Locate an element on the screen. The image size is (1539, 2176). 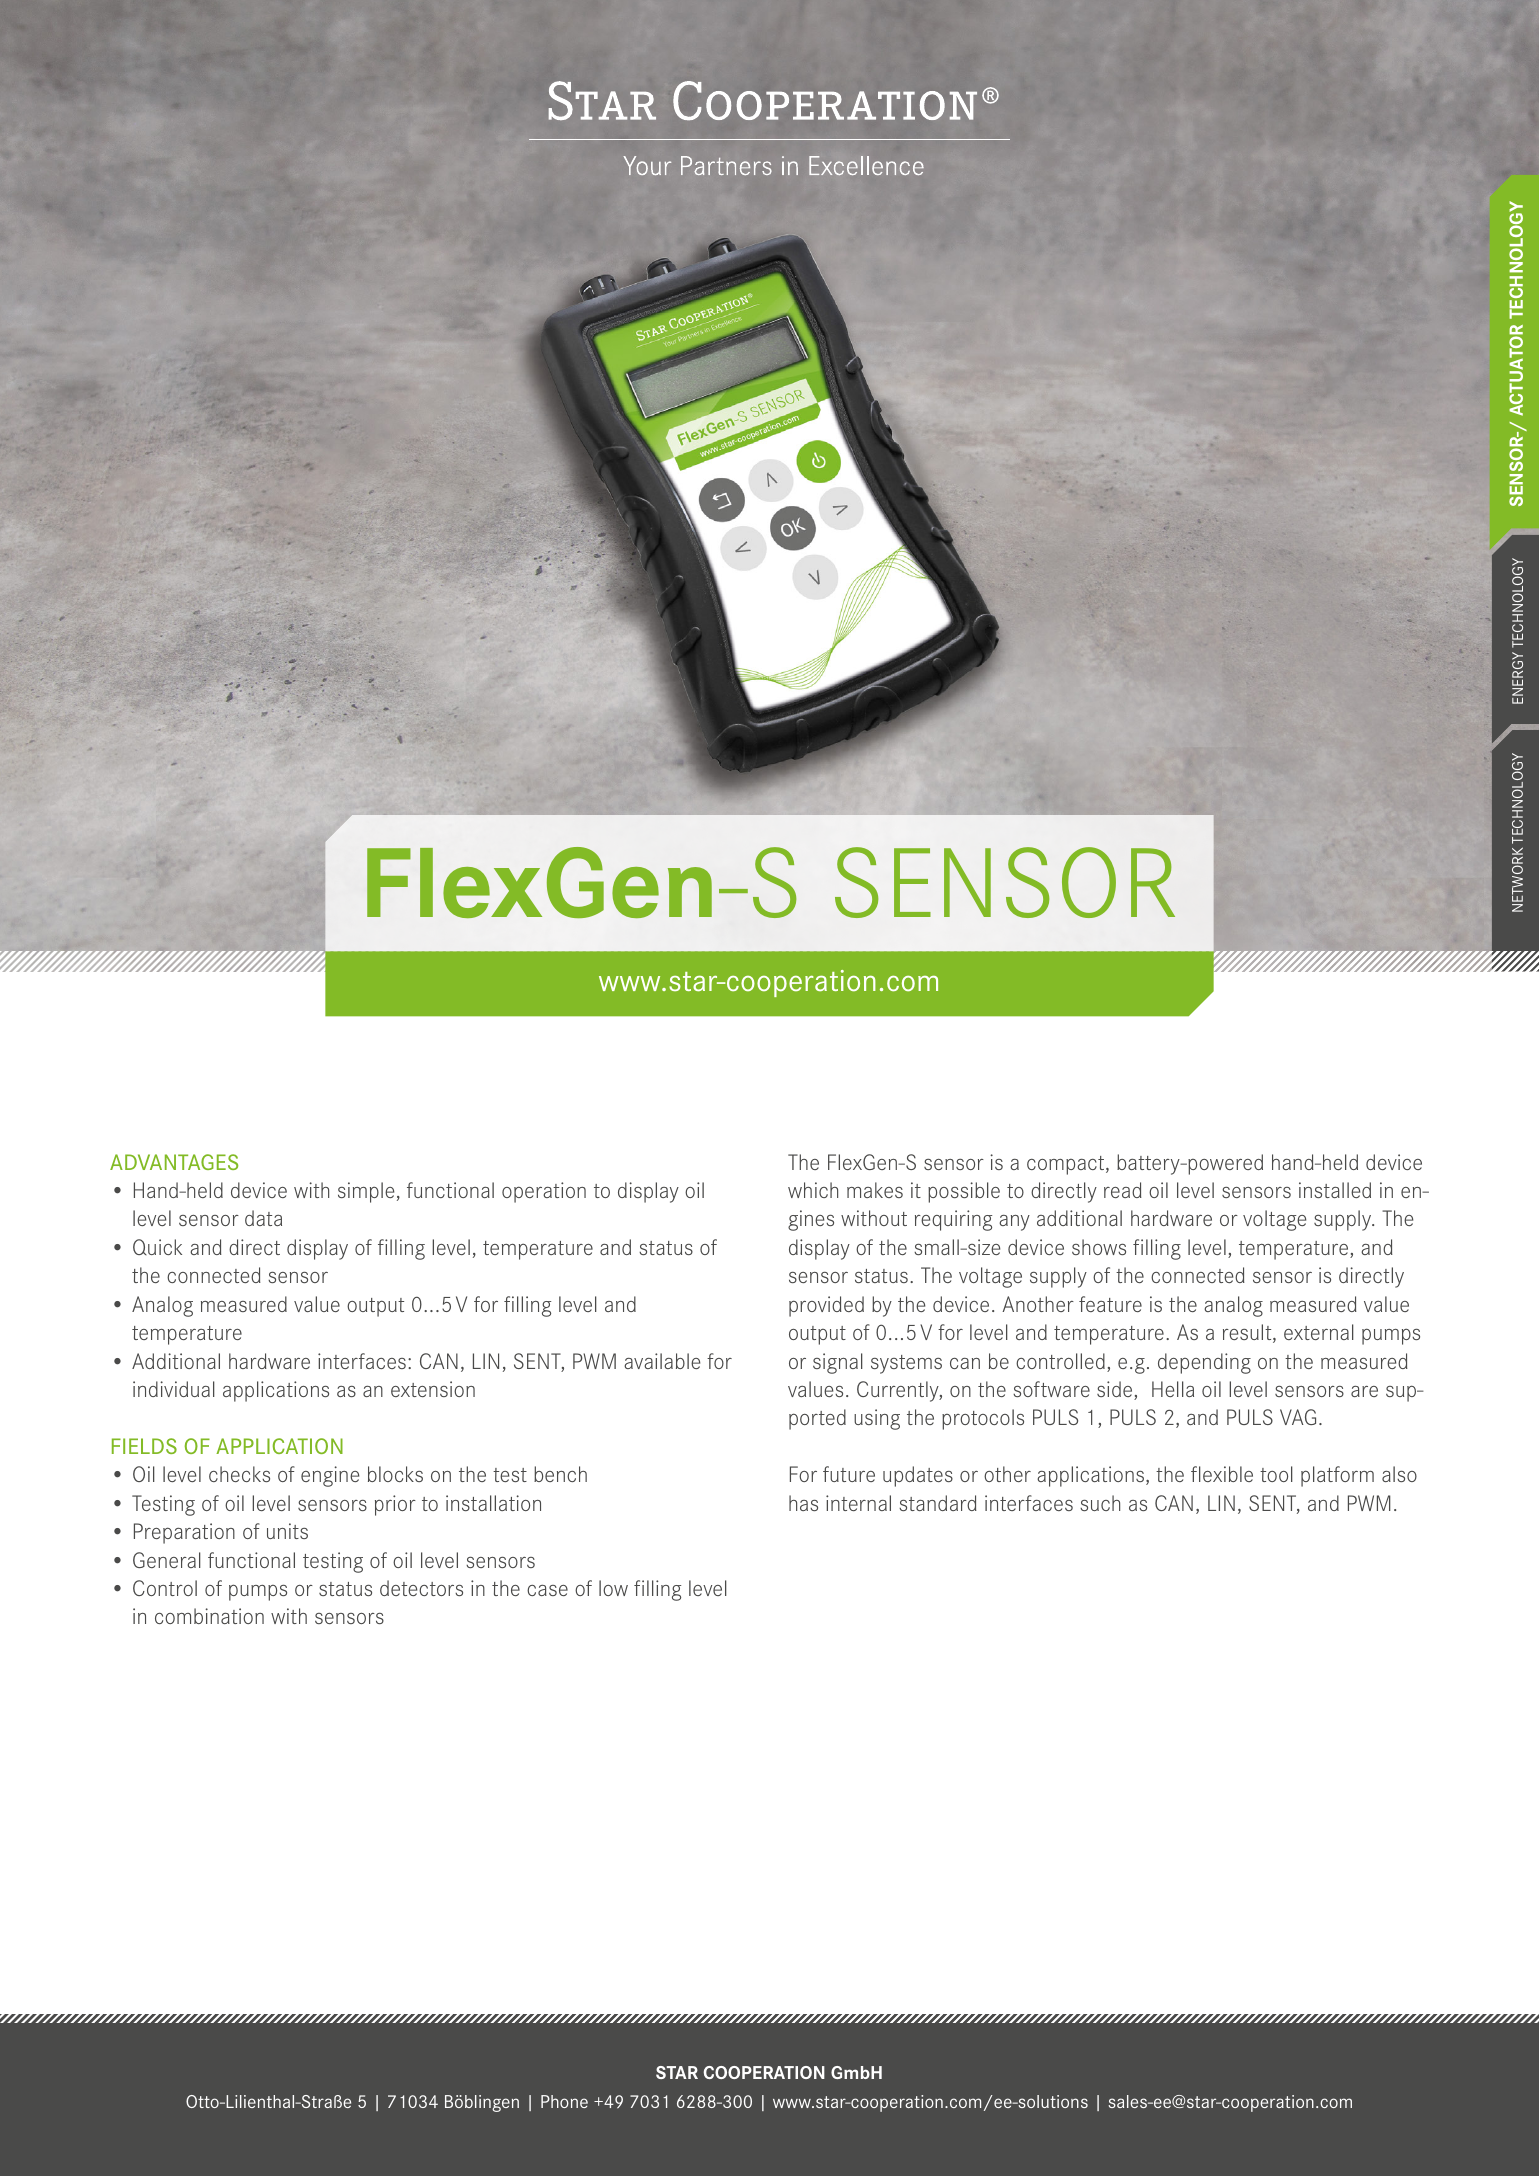
detectors is located at coordinates (421, 1588).
